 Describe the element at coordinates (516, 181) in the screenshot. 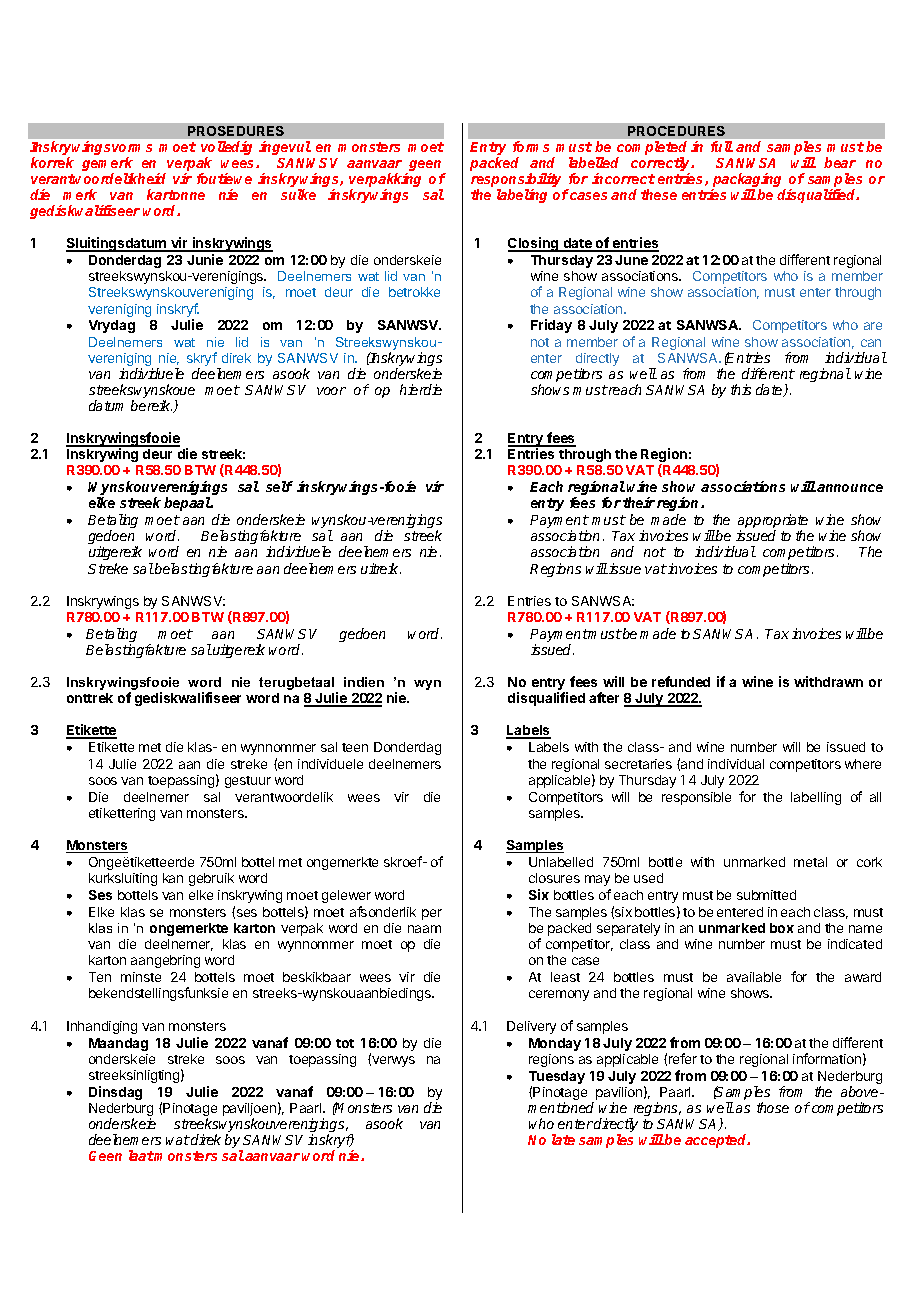

I see `responsibility` at that location.
